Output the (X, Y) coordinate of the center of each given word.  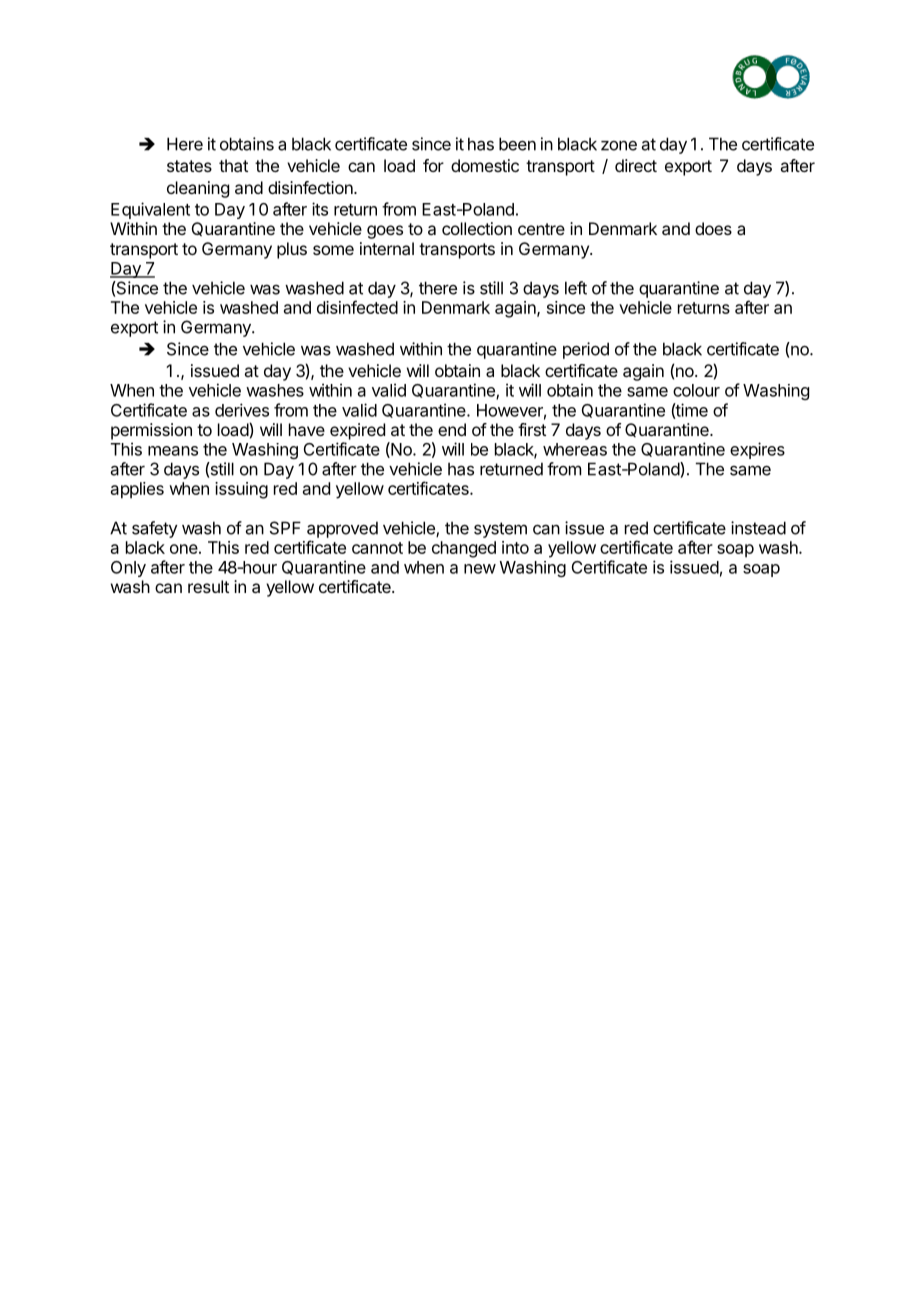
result (208, 586)
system (500, 530)
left (576, 288)
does (713, 228)
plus (292, 250)
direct (636, 165)
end (452, 429)
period (586, 350)
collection (477, 228)
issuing (241, 490)
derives (242, 410)
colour (696, 390)
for (433, 165)
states (189, 166)
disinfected (357, 307)
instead (758, 528)
